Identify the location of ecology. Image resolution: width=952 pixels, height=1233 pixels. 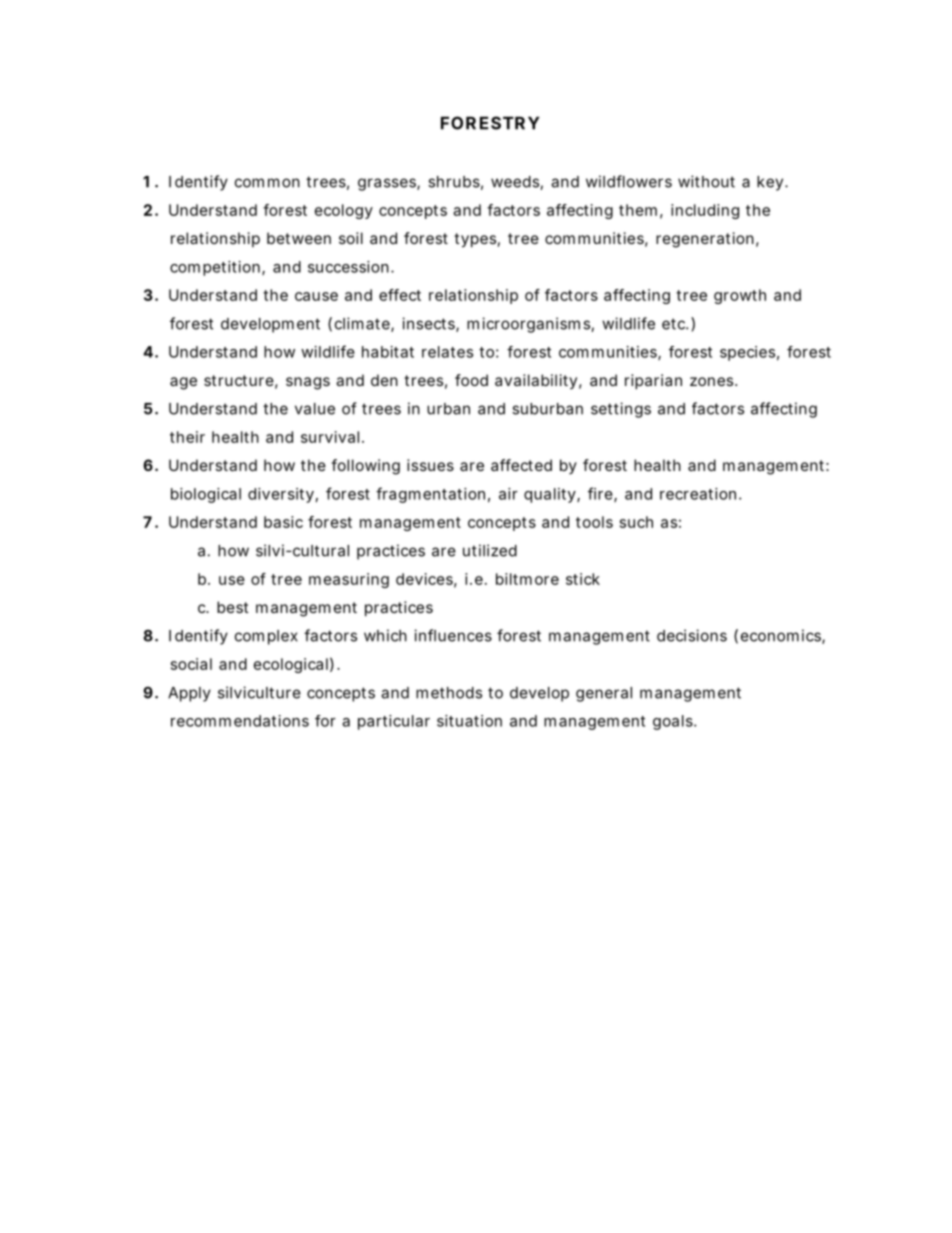
(344, 211).
